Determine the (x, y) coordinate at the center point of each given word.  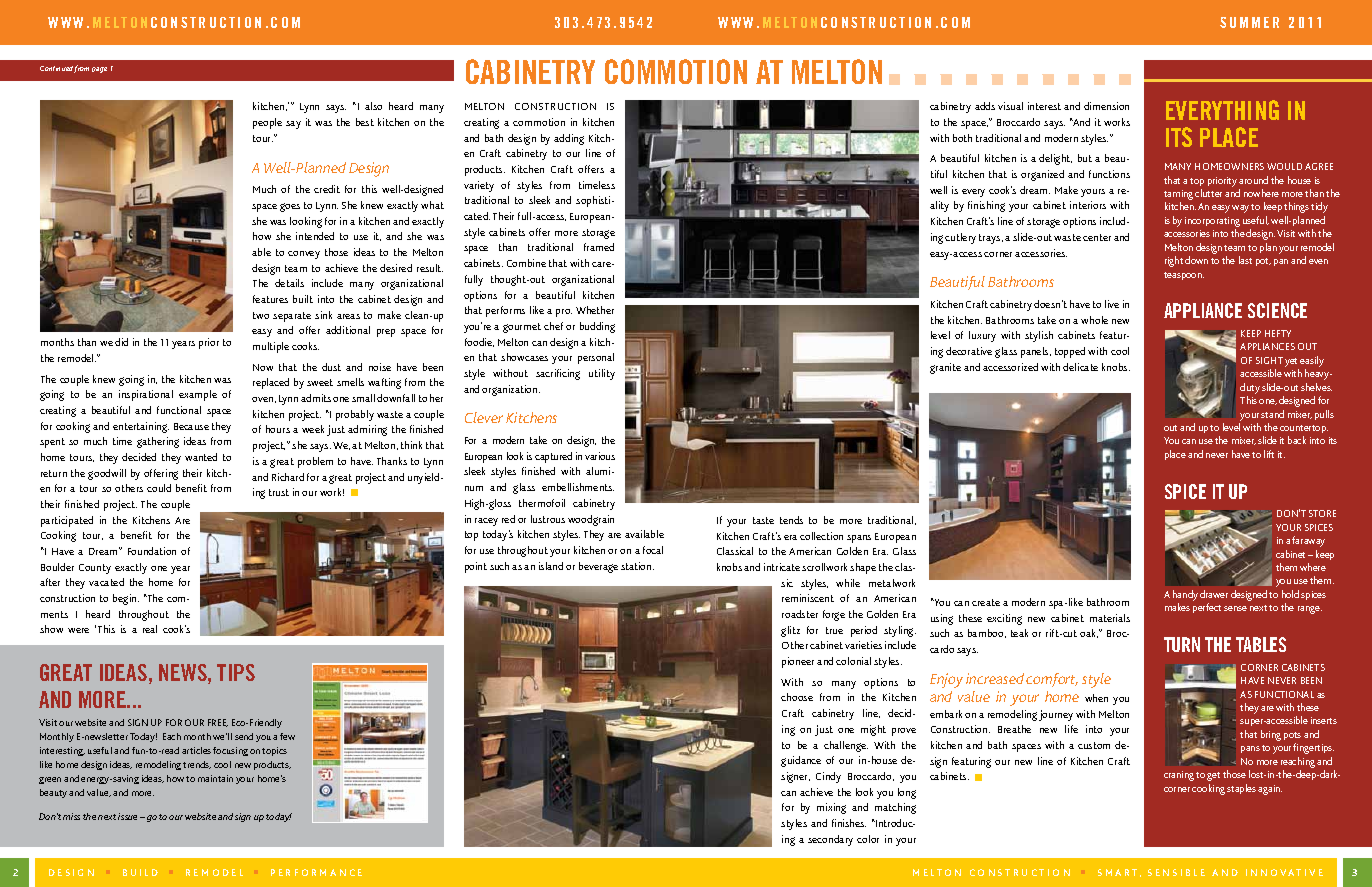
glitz (790, 631)
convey (304, 255)
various (600, 456)
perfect (1207, 608)
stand (1272, 414)
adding (569, 139)
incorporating (1212, 222)
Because (191, 426)
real (150, 629)
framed (599, 247)
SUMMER (1249, 22)
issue (129, 816)
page (99, 70)
